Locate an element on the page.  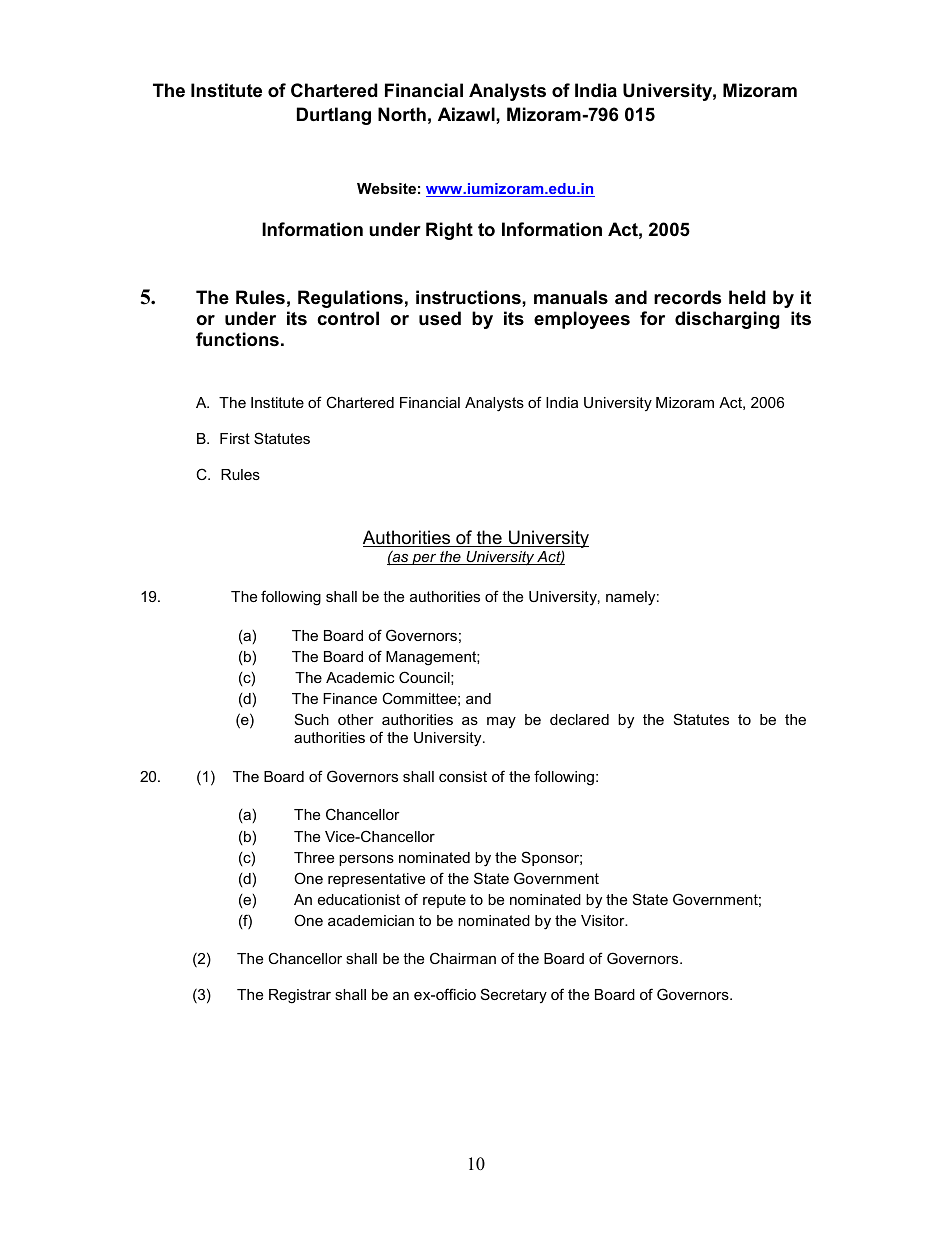
North is located at coordinates (402, 114).
